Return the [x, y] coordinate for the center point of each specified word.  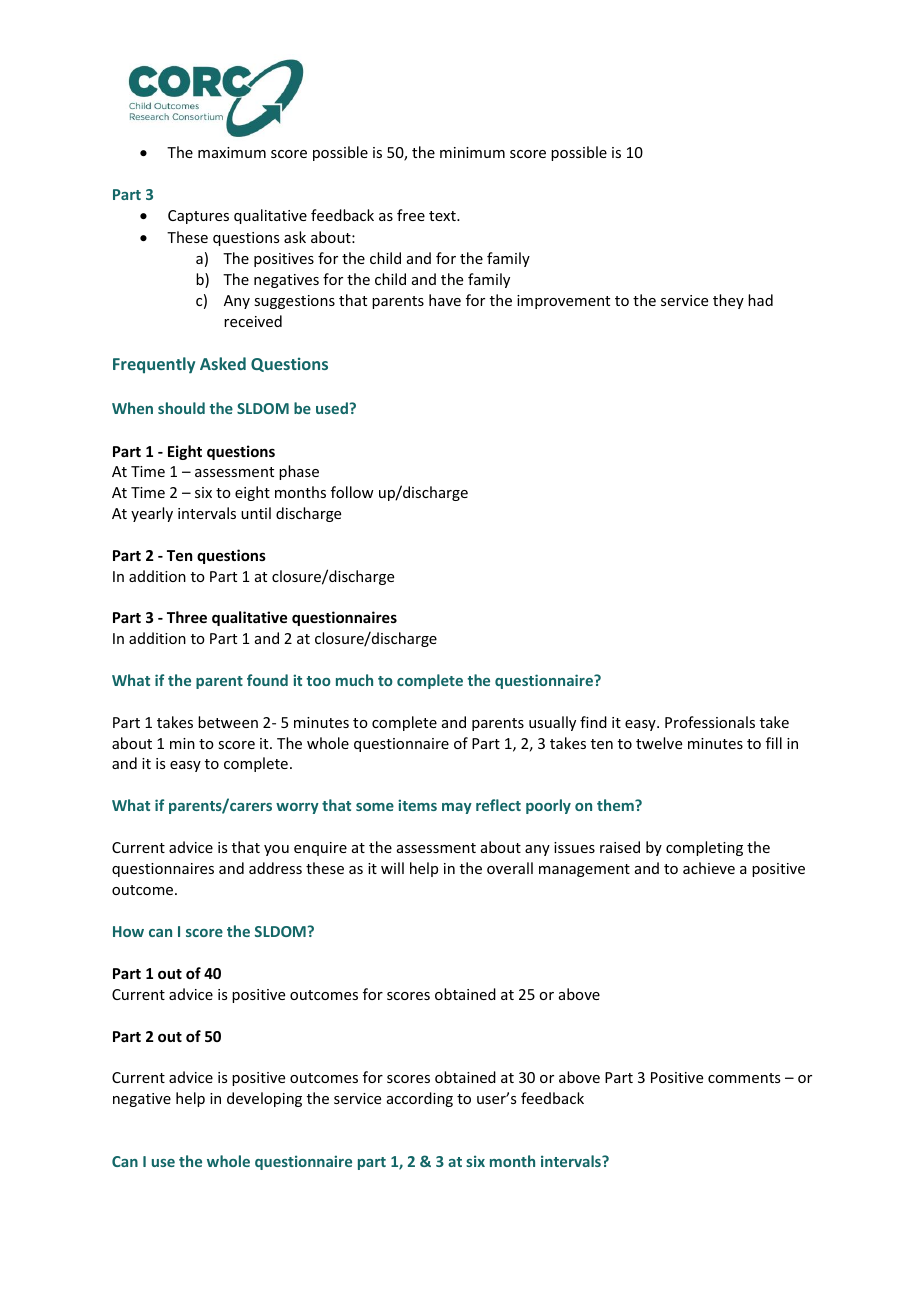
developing [264, 1099]
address [275, 868]
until [256, 513]
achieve [709, 868]
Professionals [710, 722]
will [392, 868]
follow [352, 492]
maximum [232, 152]
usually [552, 723]
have [445, 300]
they [728, 301]
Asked [223, 363]
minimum [472, 152]
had [760, 300]
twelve [659, 743]
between [228, 722]
